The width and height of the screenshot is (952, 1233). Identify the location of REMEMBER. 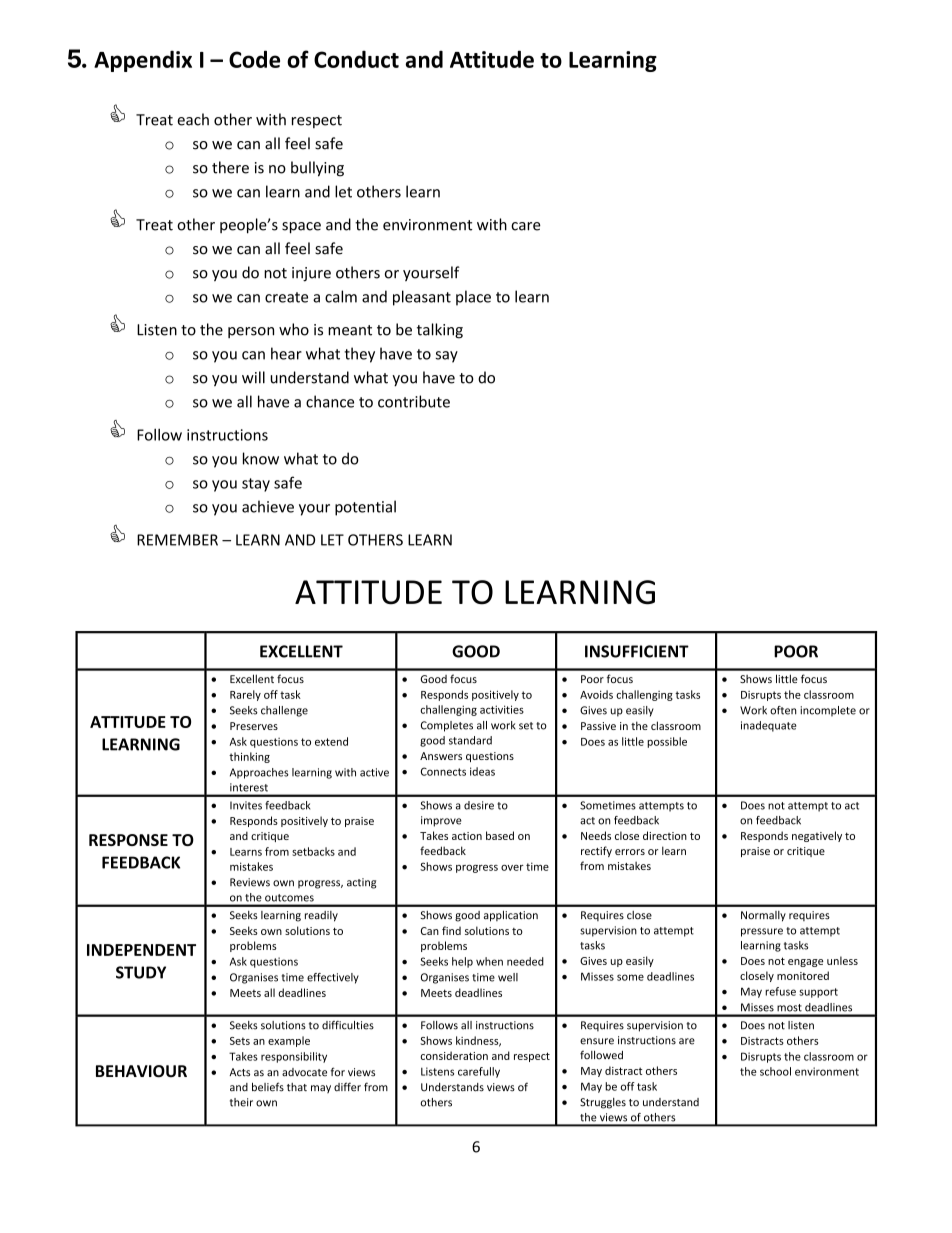
(177, 540).
